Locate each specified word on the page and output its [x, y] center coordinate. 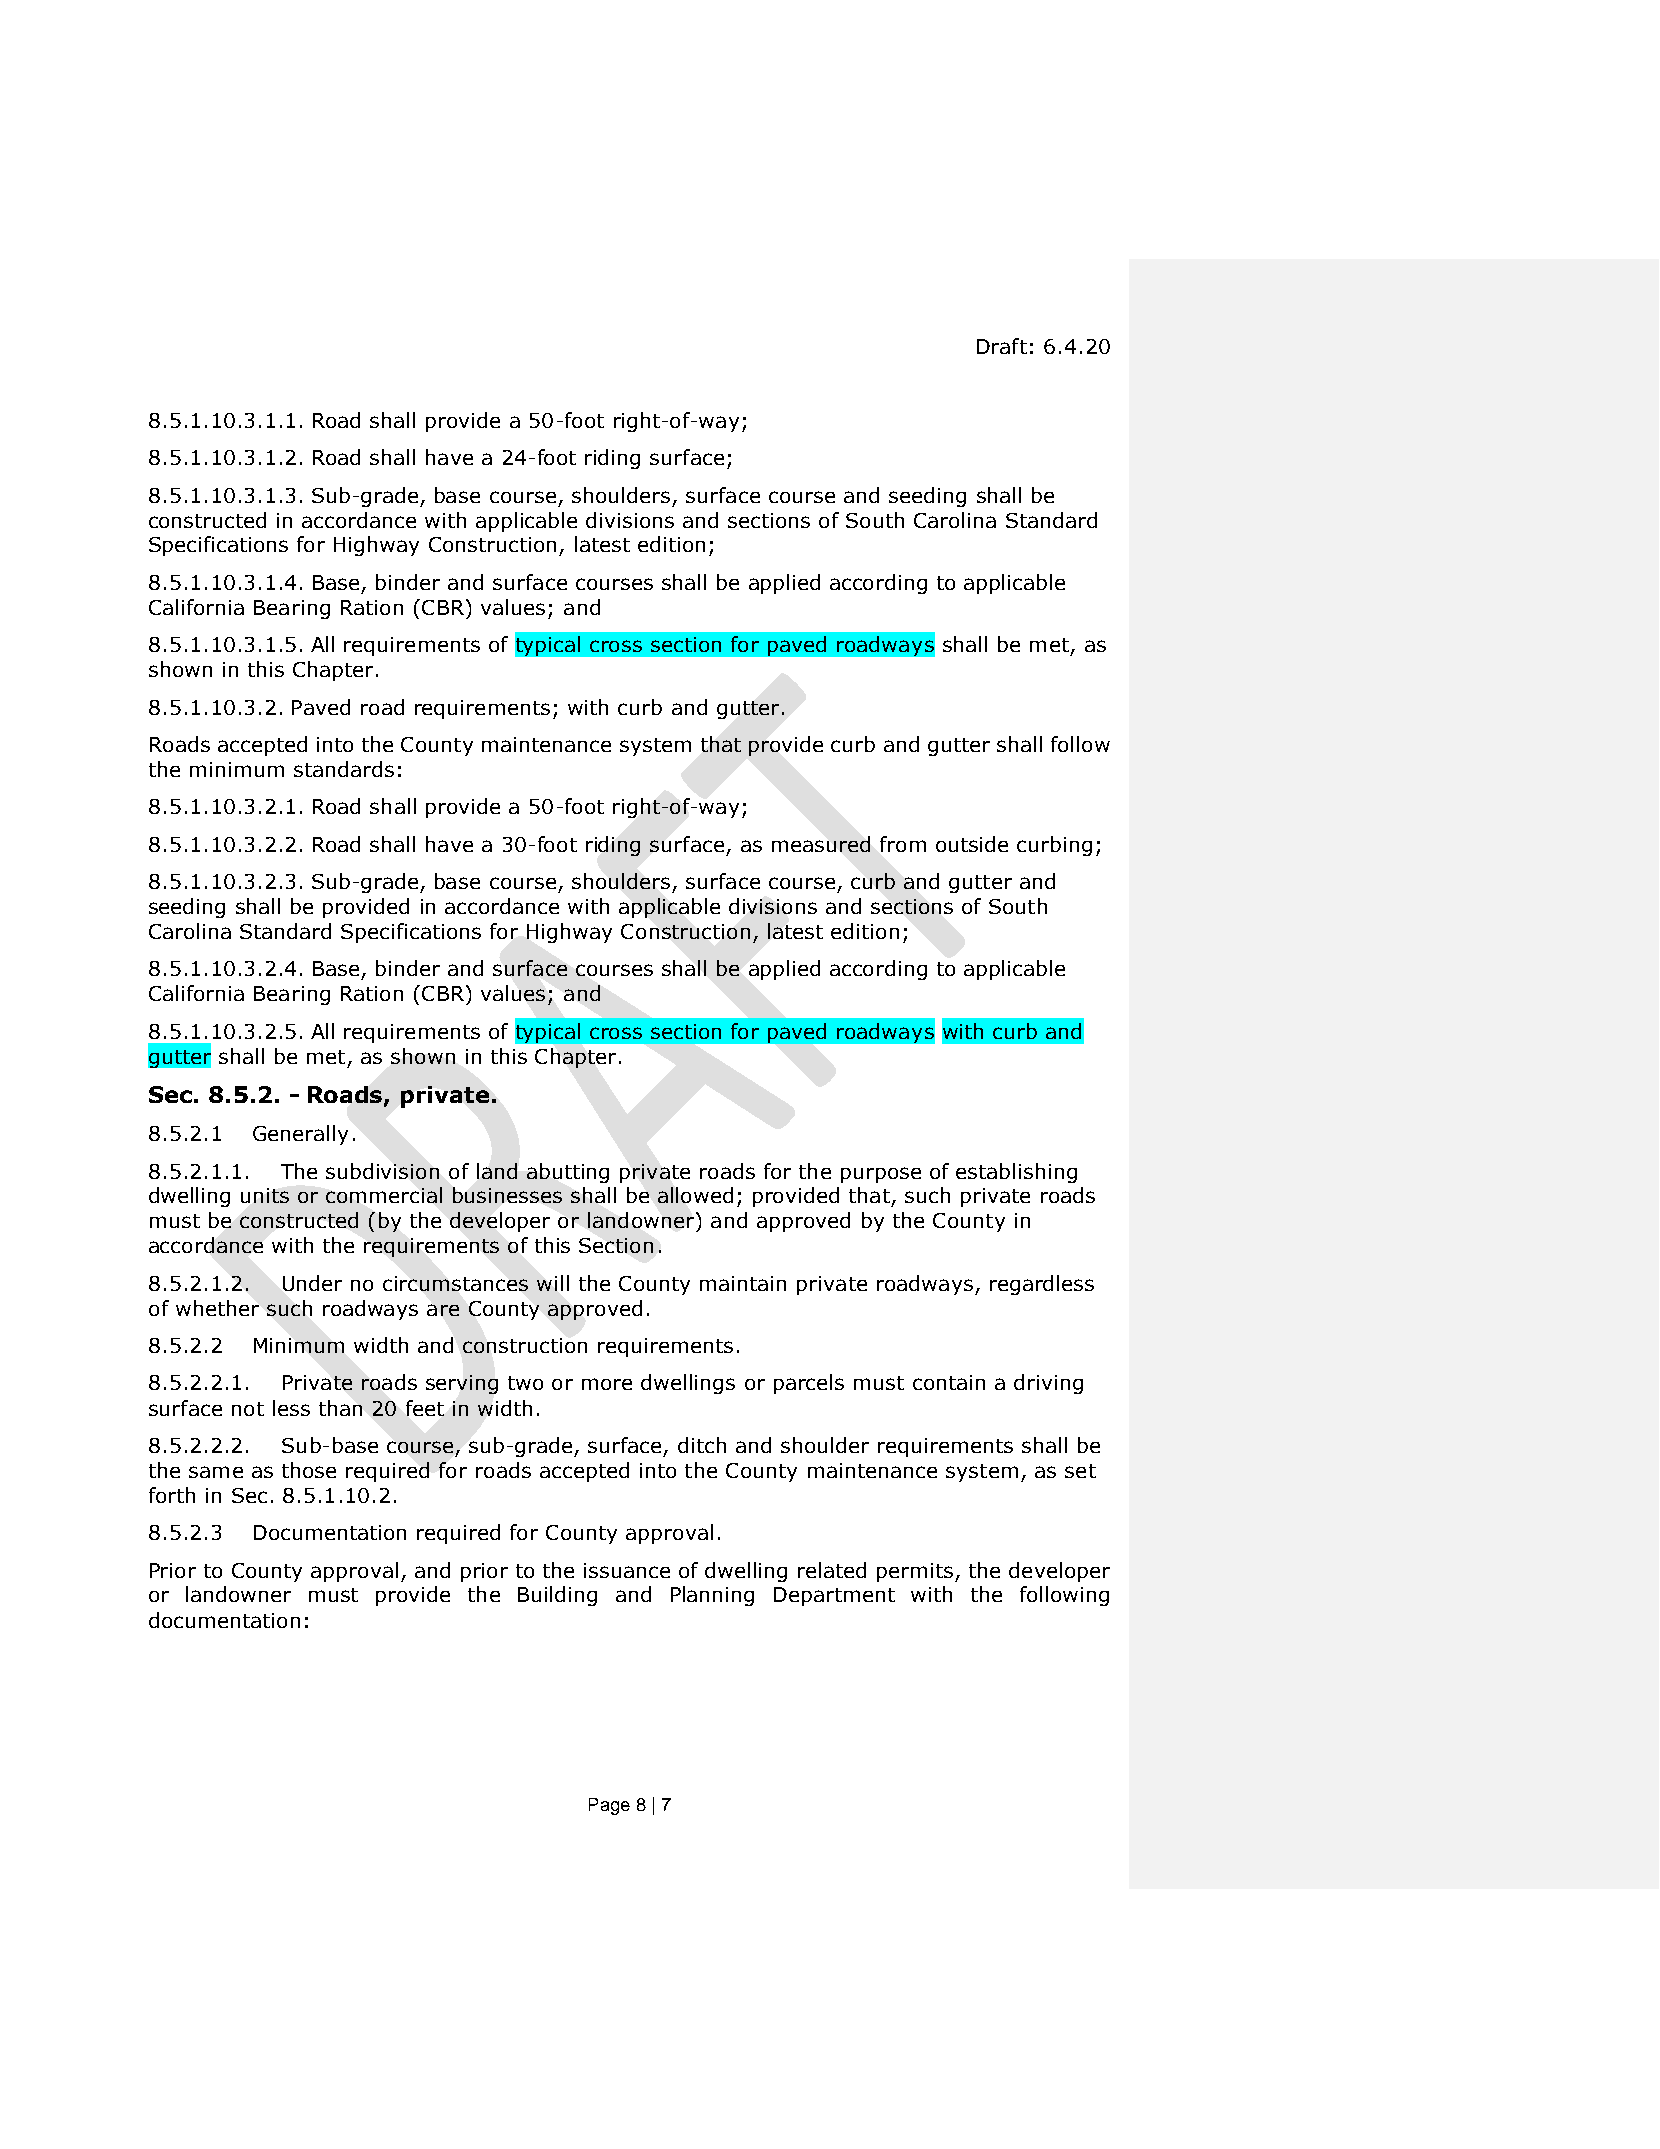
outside [972, 844]
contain [949, 1382]
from [903, 844]
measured [821, 844]
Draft [1002, 346]
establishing [1016, 1173]
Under [312, 1283]
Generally [300, 1135]
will [553, 1283]
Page [609, 1806]
